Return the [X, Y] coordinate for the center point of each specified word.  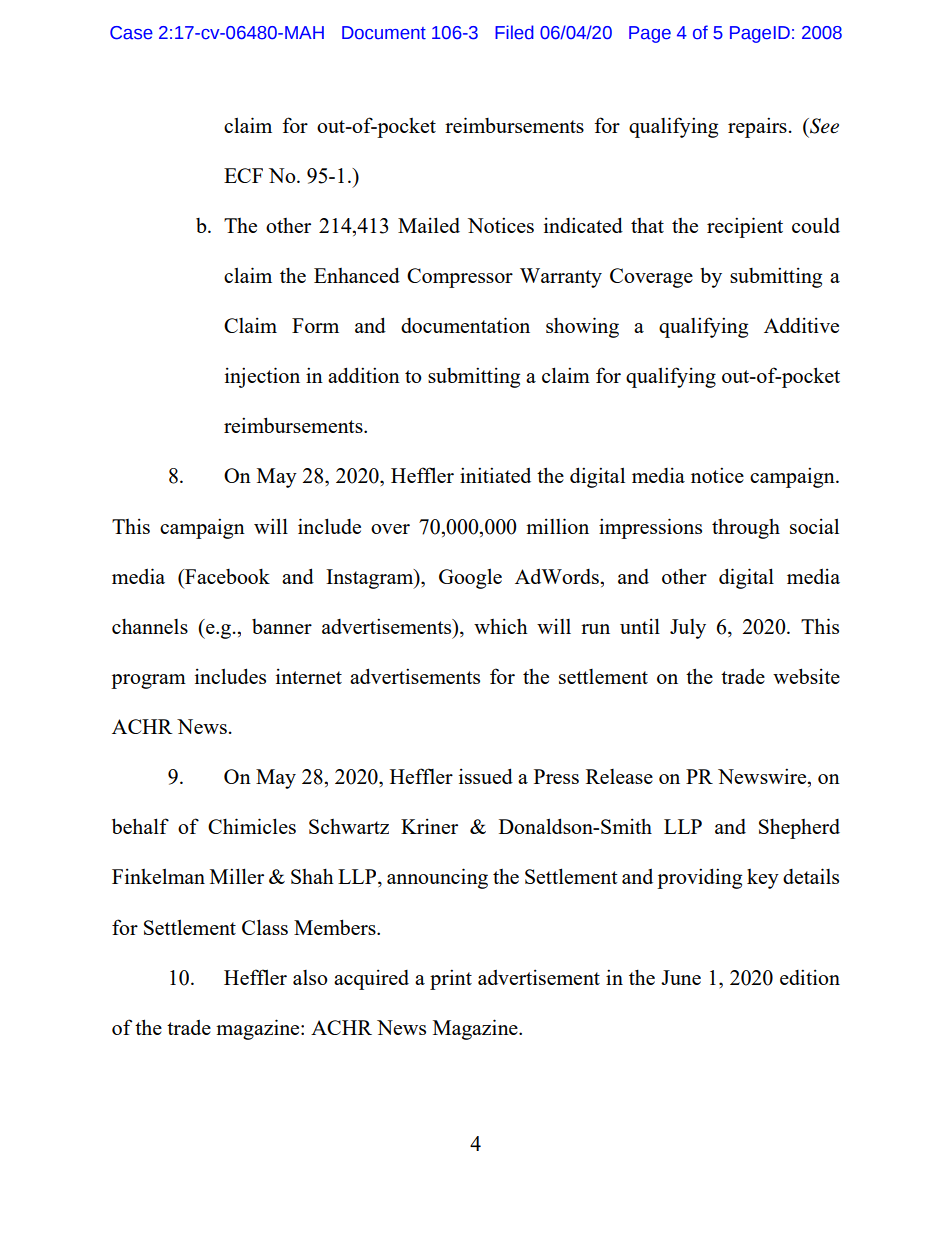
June [681, 977]
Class [265, 927]
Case [131, 33]
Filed [514, 32]
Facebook [226, 576]
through [746, 529]
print [451, 979]
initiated [495, 475]
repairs [757, 127]
